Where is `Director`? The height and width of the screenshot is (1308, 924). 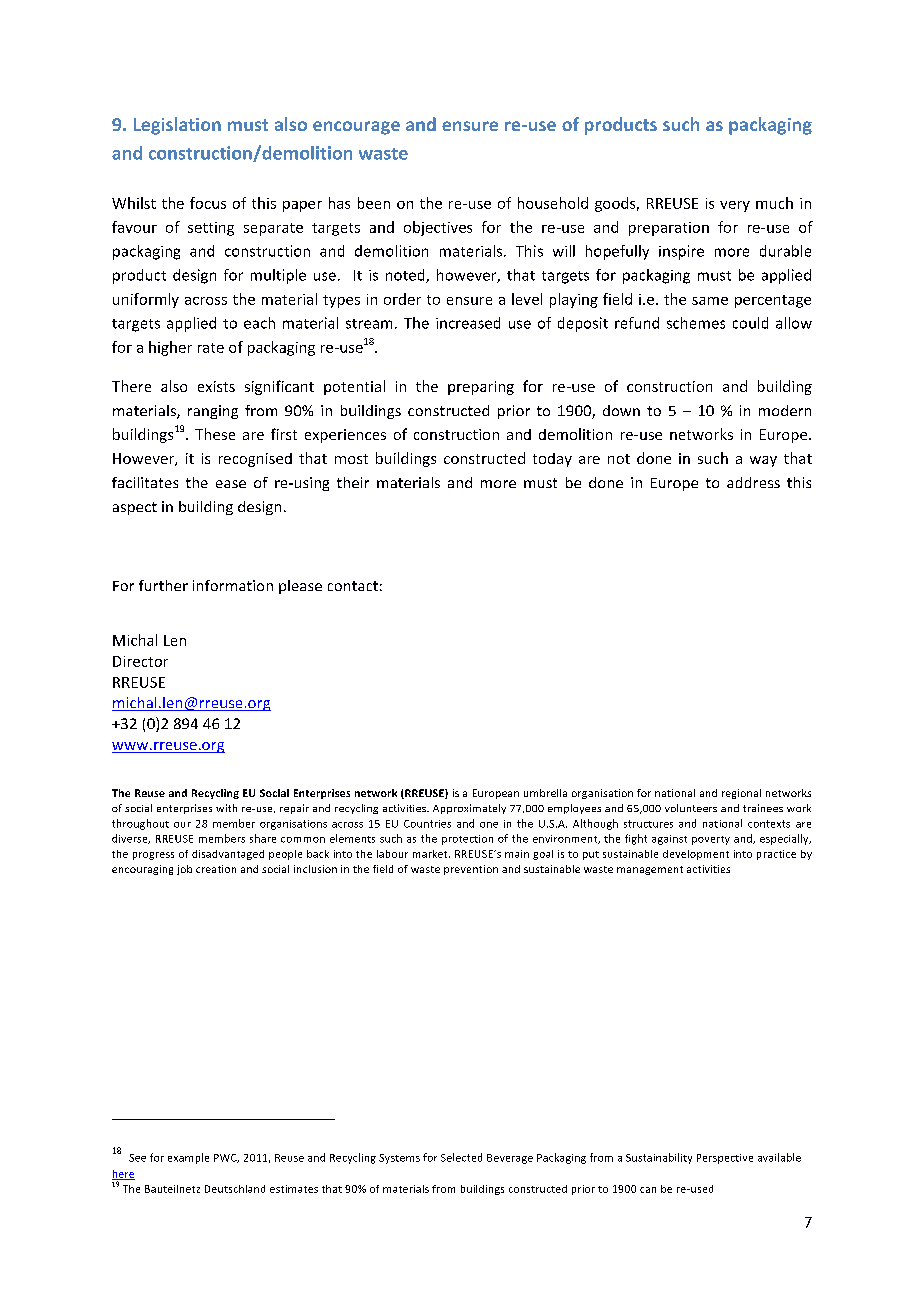
Director is located at coordinates (140, 661).
